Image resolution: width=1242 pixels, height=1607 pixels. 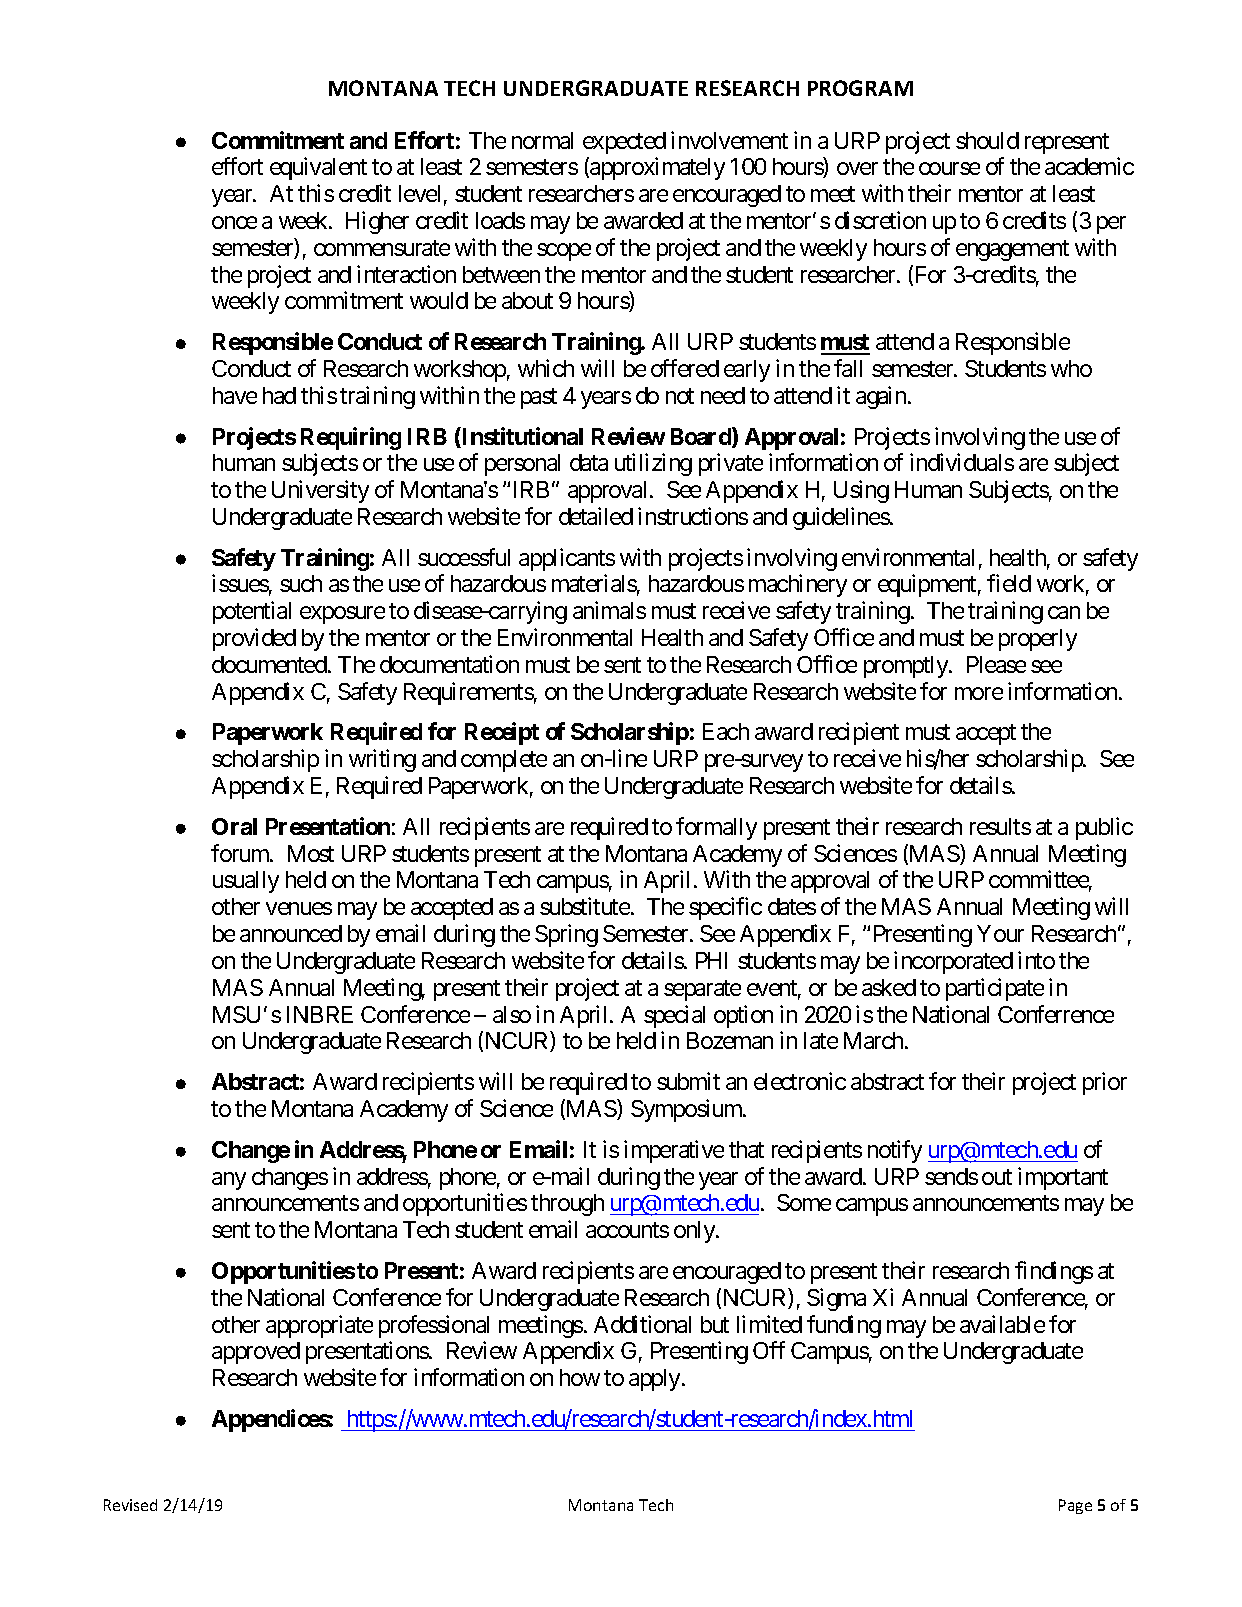 What do you see at coordinates (624, 143) in the screenshot?
I see `expected` at bounding box center [624, 143].
